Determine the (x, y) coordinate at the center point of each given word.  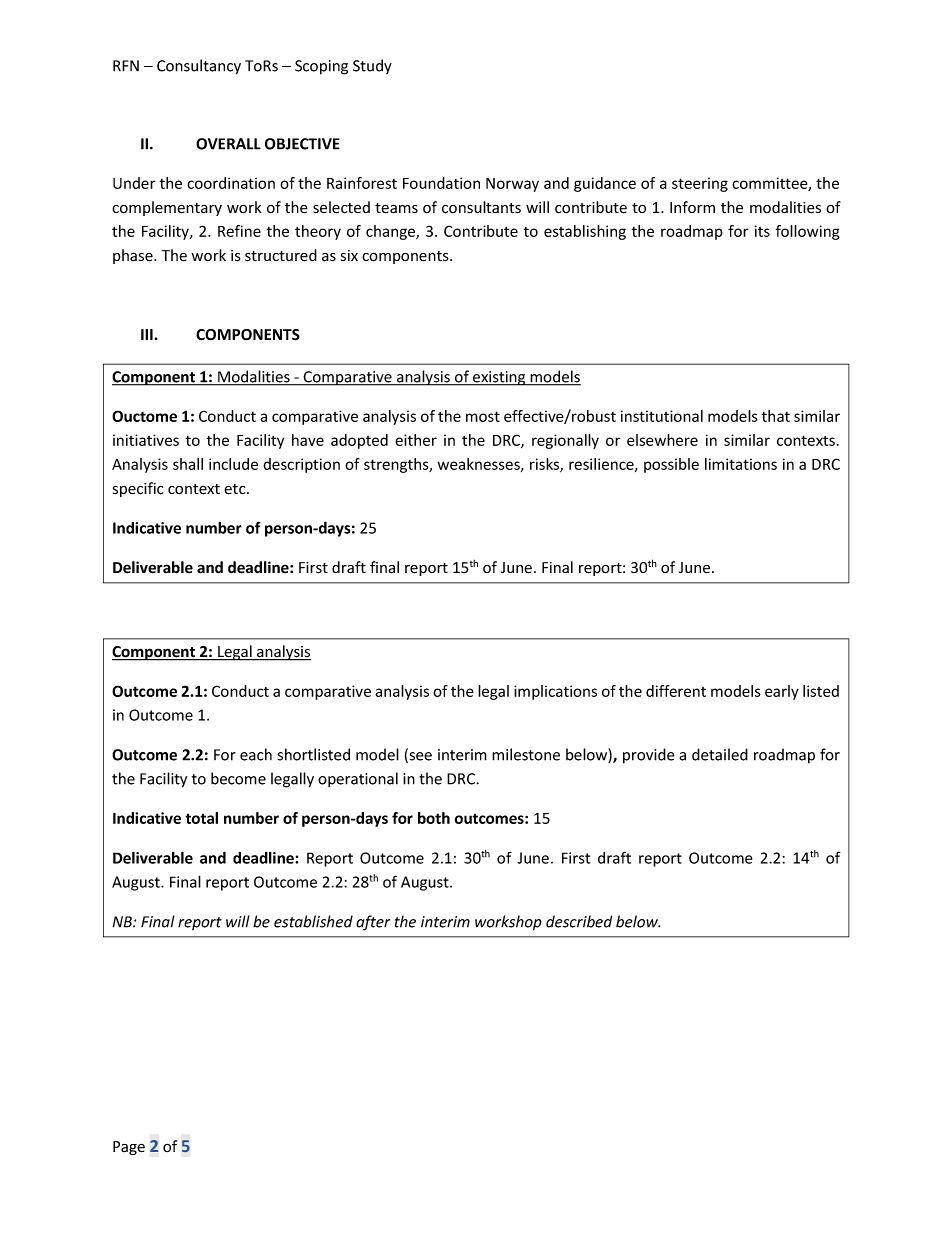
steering (700, 184)
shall (188, 464)
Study (372, 66)
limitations (741, 464)
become (238, 778)
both (434, 818)
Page (129, 1148)
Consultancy (199, 67)
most (483, 416)
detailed (720, 754)
